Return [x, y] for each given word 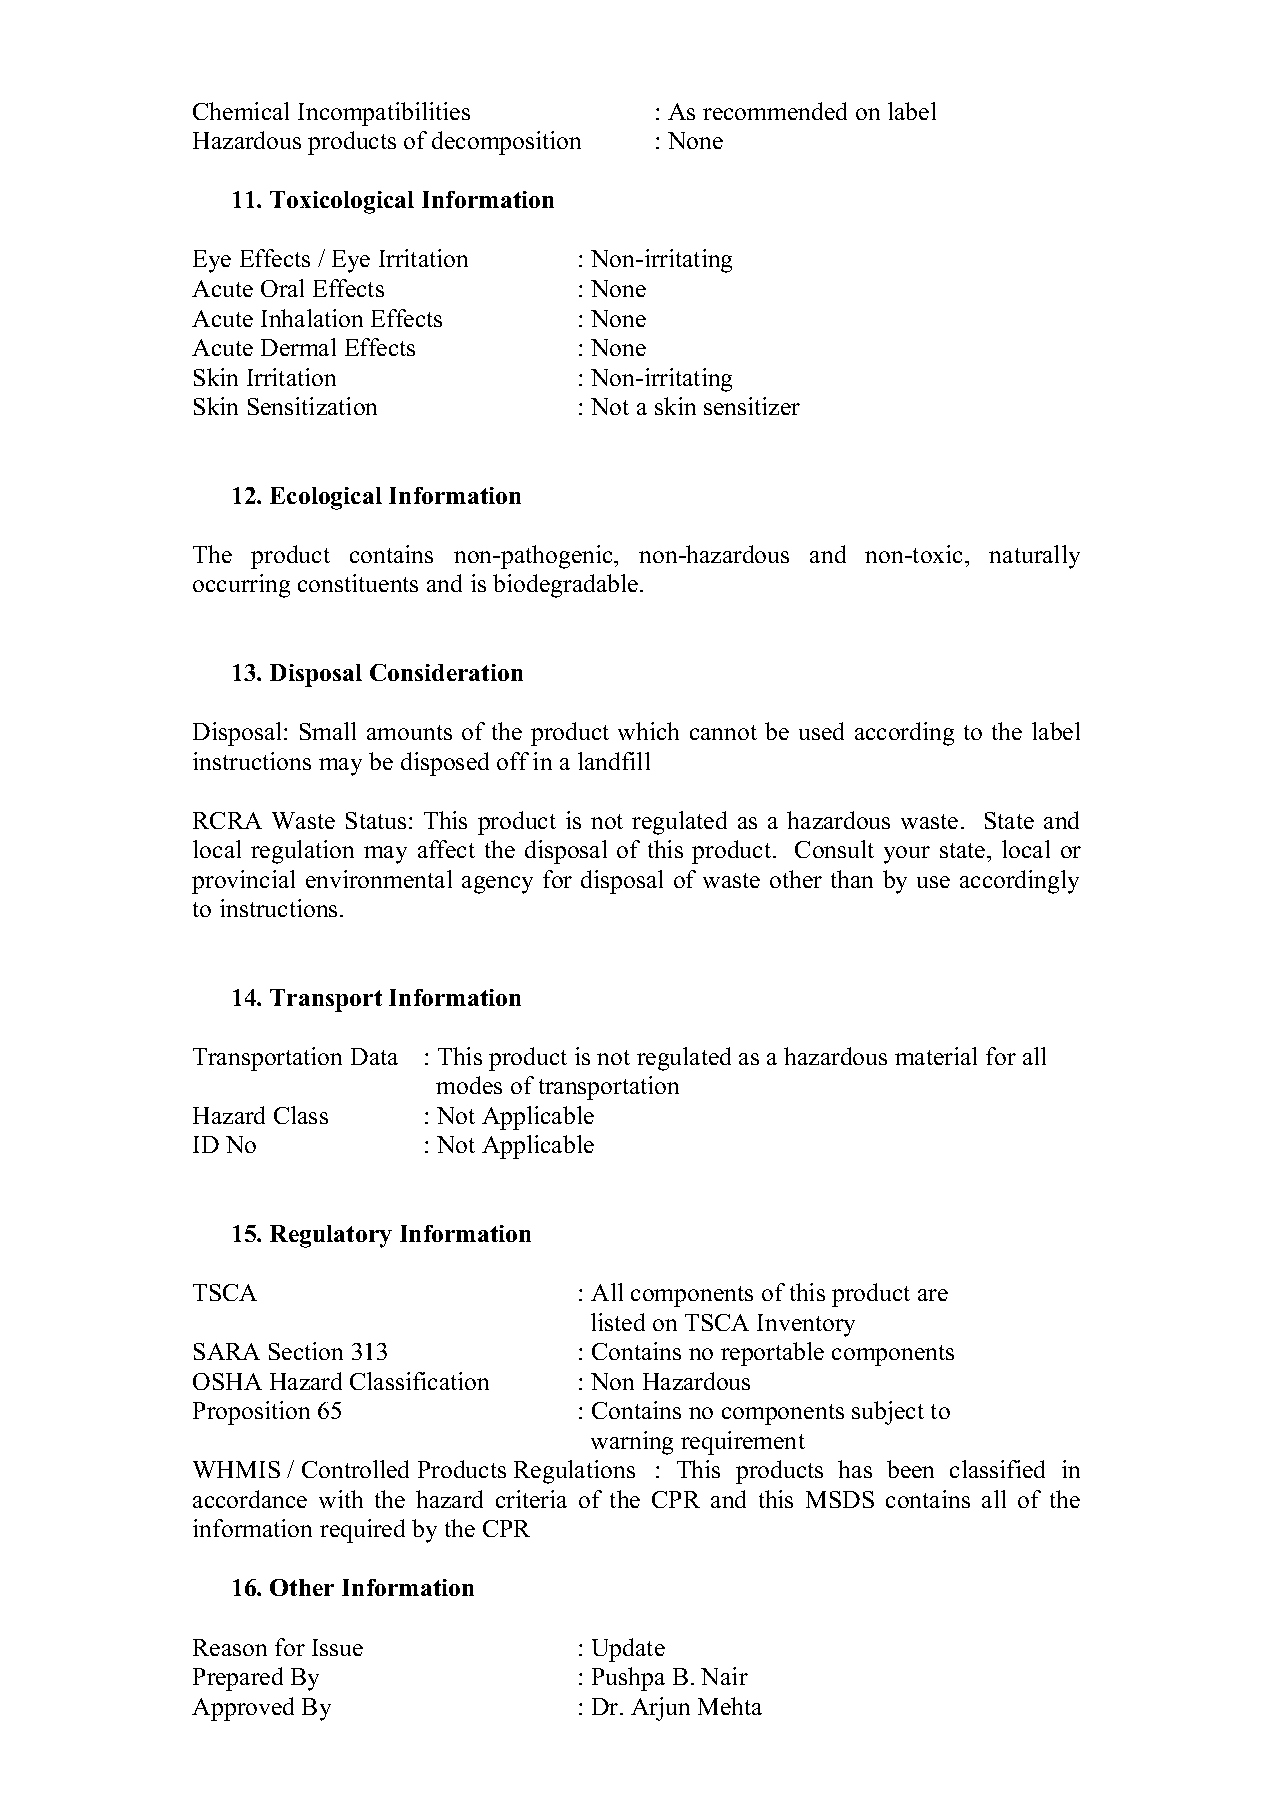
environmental [379, 879]
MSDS [840, 1499]
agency [497, 885]
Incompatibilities [384, 114]
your [907, 855]
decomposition [506, 143]
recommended [775, 111]
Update [628, 1650]
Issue [337, 1647]
